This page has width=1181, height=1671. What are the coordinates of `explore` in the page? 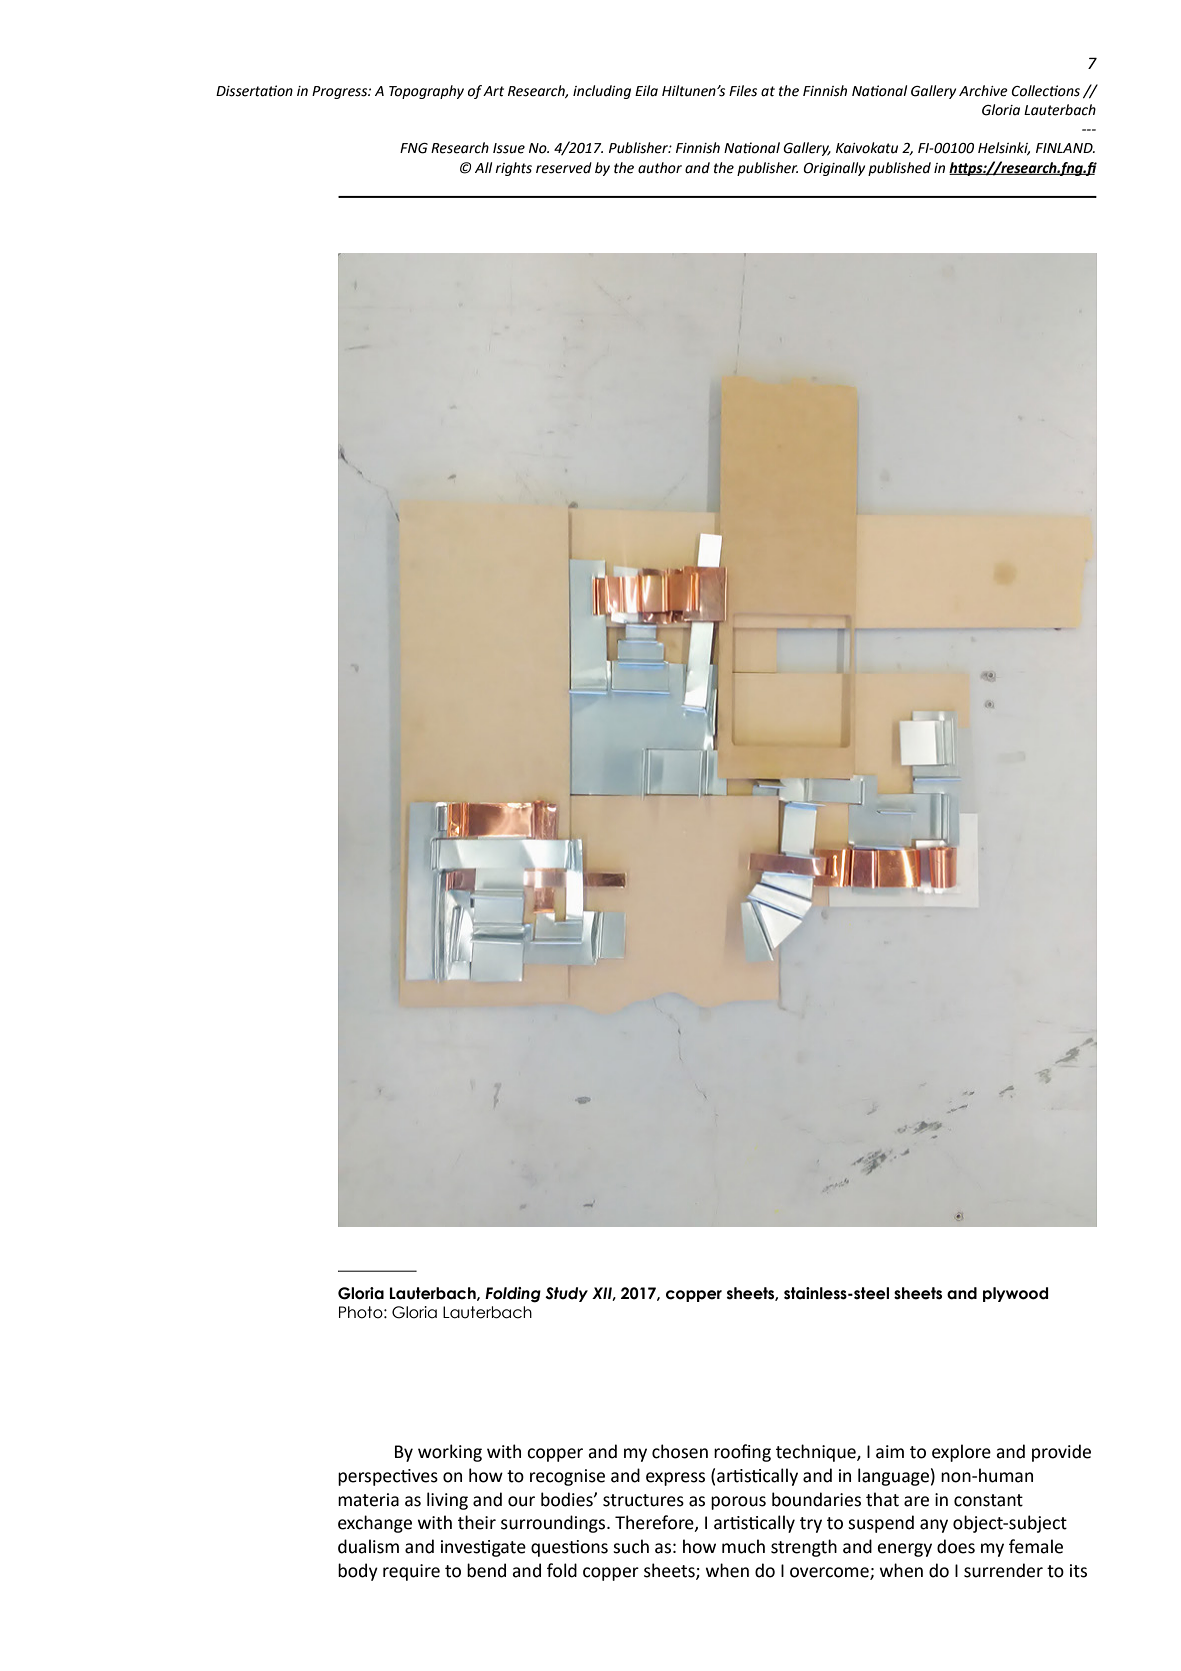 It's located at (961, 1453).
